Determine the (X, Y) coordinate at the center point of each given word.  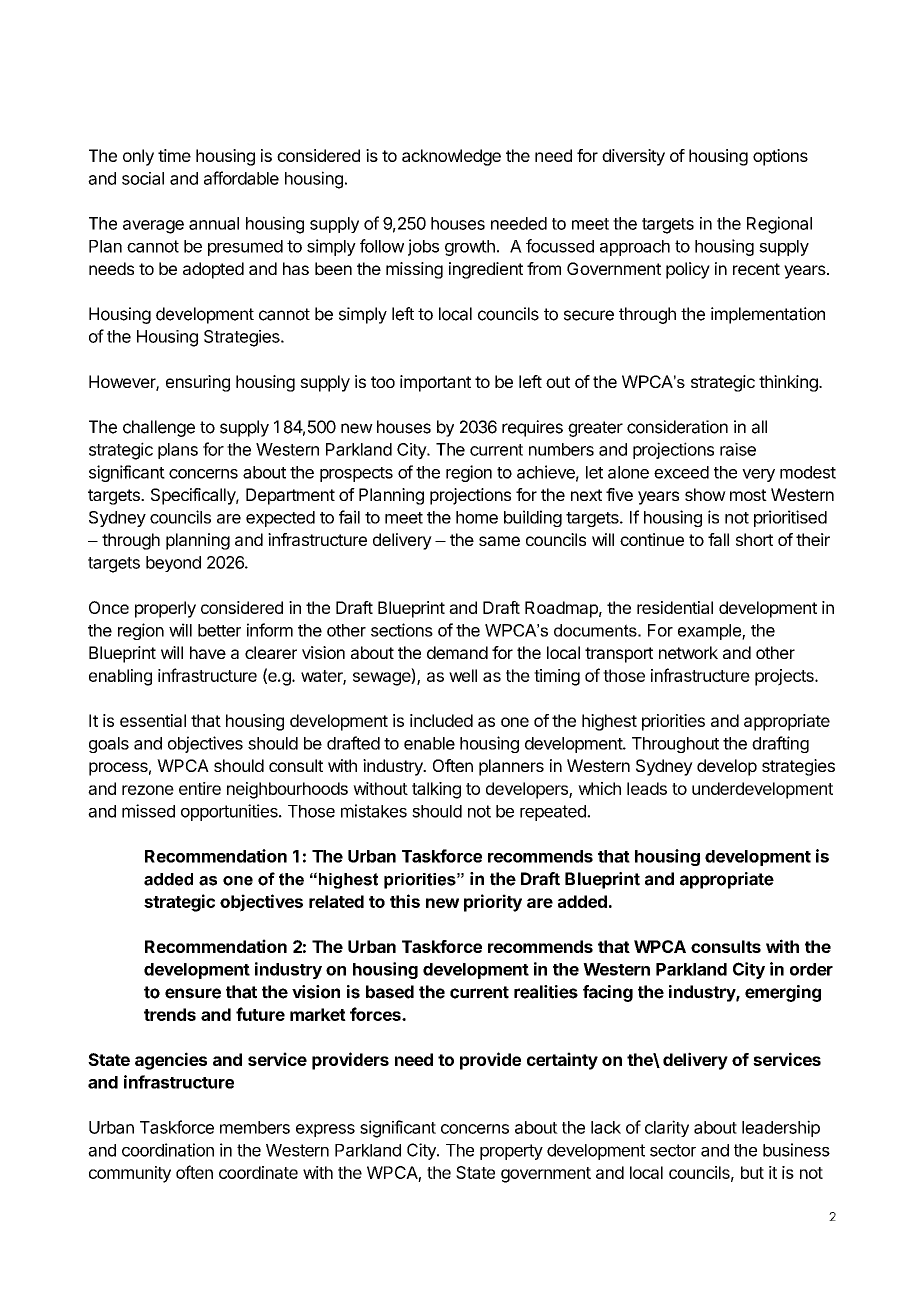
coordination (168, 1150)
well (463, 675)
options (780, 157)
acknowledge (451, 157)
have (208, 652)
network (688, 652)
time (174, 155)
